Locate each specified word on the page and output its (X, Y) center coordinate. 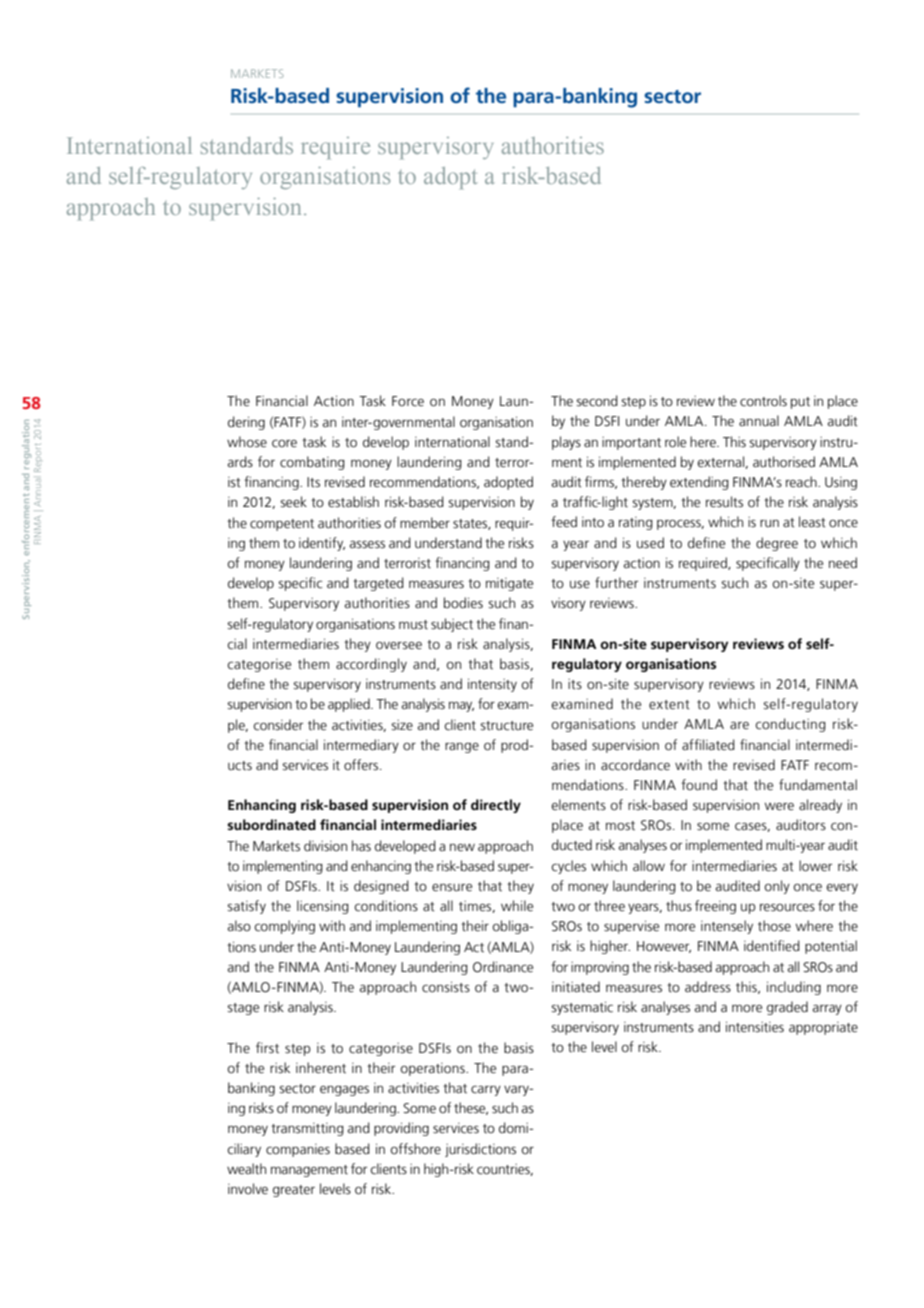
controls (763, 401)
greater (294, 1191)
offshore (415, 1149)
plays (566, 443)
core (284, 444)
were (779, 807)
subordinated (271, 824)
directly (496, 806)
